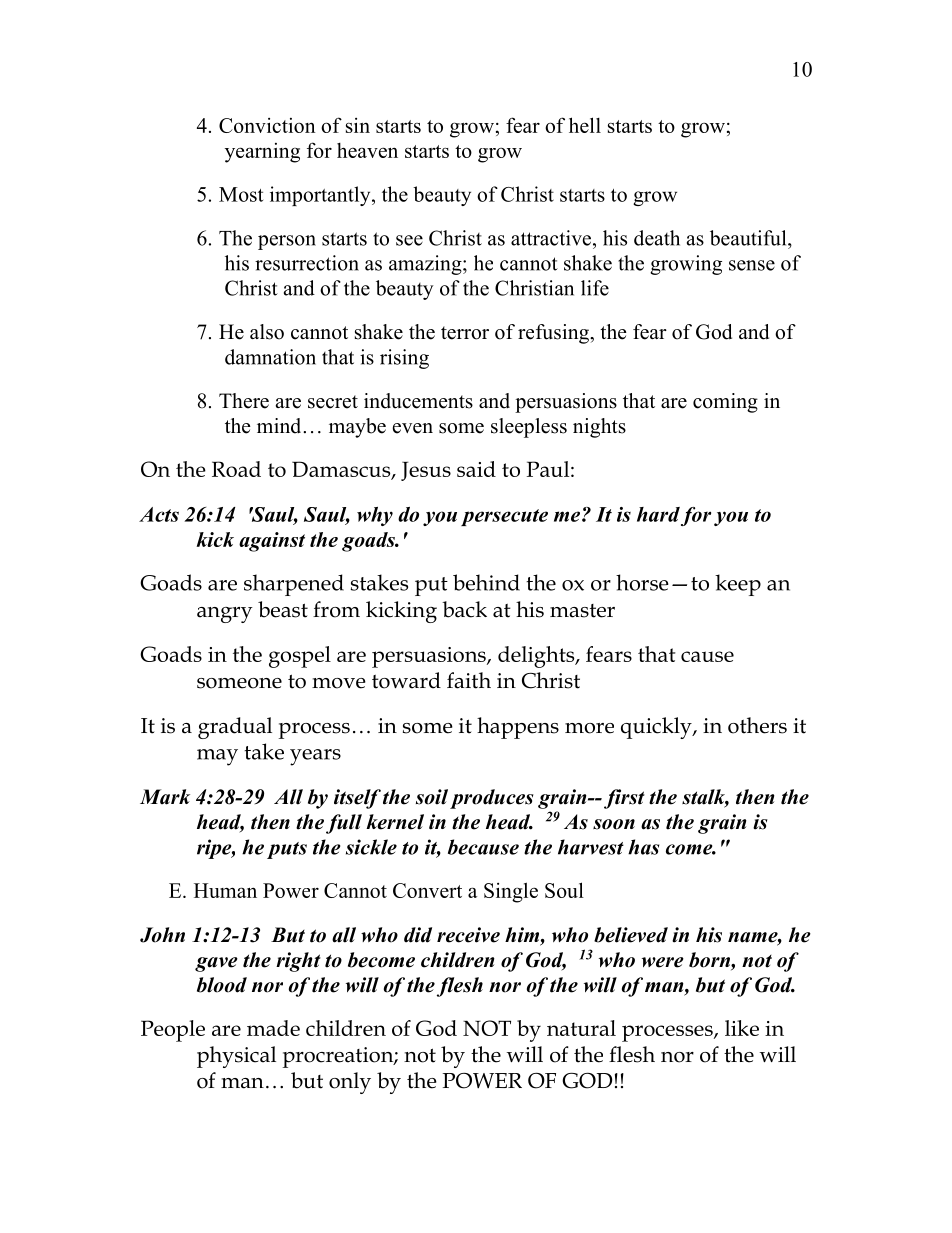 Image resolution: width=952 pixels, height=1233 pixels. Describe the element at coordinates (236, 469) in the screenshot. I see `Road` at that location.
